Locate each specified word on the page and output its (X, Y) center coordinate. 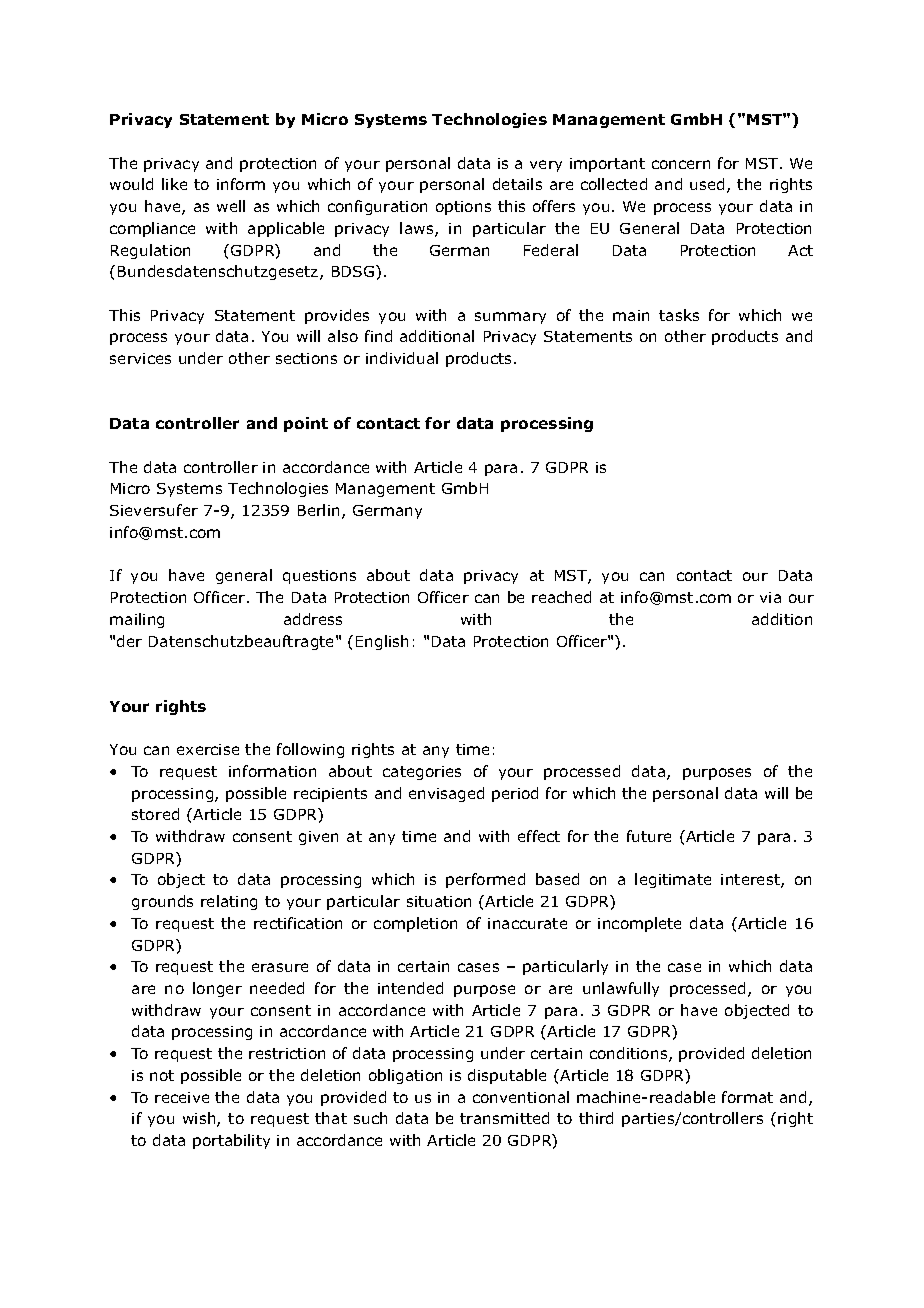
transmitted (504, 1118)
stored (155, 814)
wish (200, 1119)
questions (319, 577)
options (463, 208)
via (770, 597)
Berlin (318, 510)
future (649, 836)
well (231, 206)
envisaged (446, 794)
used (707, 184)
